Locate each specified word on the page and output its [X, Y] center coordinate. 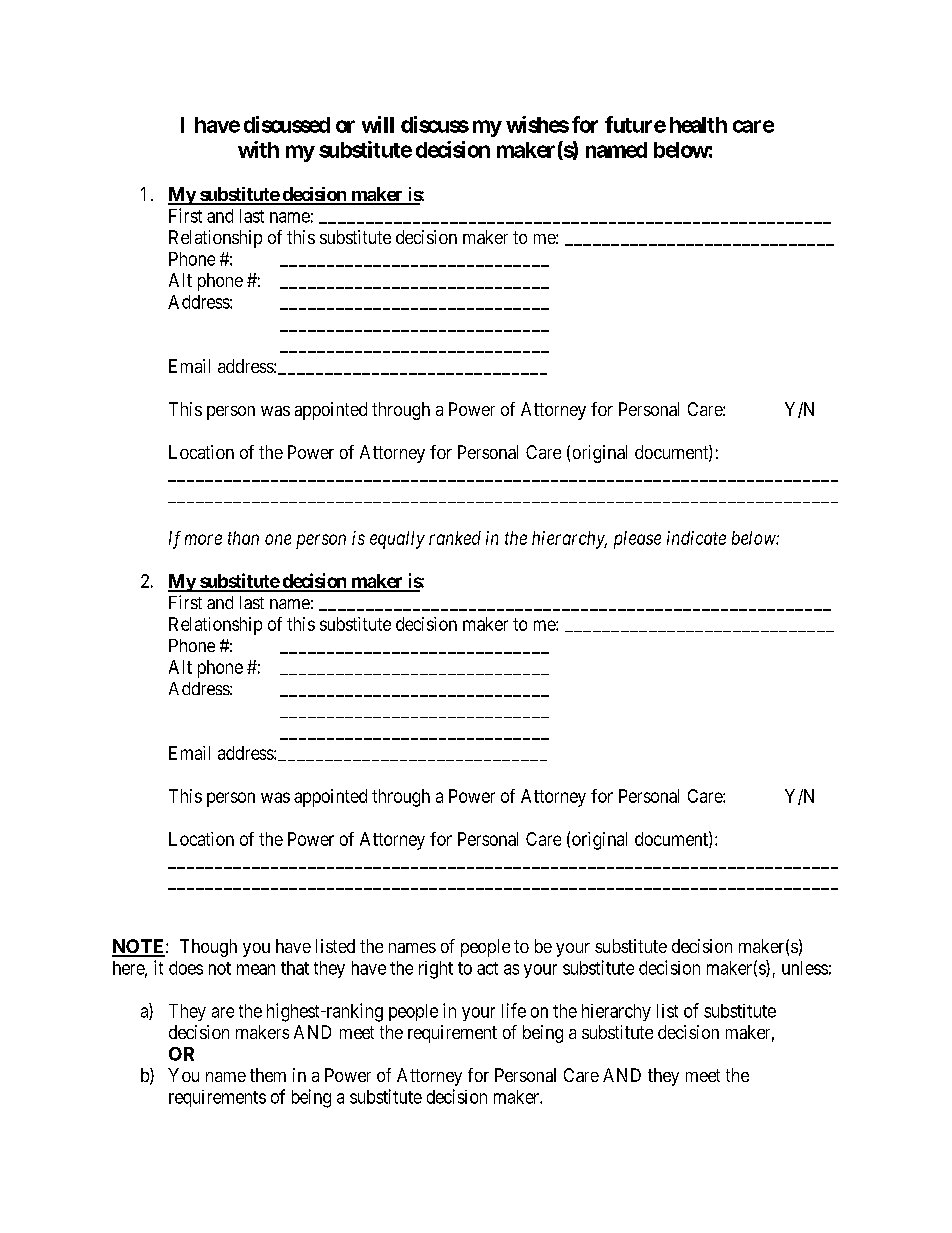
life [514, 1010]
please [637, 540]
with [258, 149]
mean [256, 969]
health [698, 125]
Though [208, 948]
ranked [455, 538]
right [436, 970]
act [487, 968]
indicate [696, 538]
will [378, 124]
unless [805, 968]
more [203, 539]
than [243, 538]
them [268, 1075]
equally [397, 540]
